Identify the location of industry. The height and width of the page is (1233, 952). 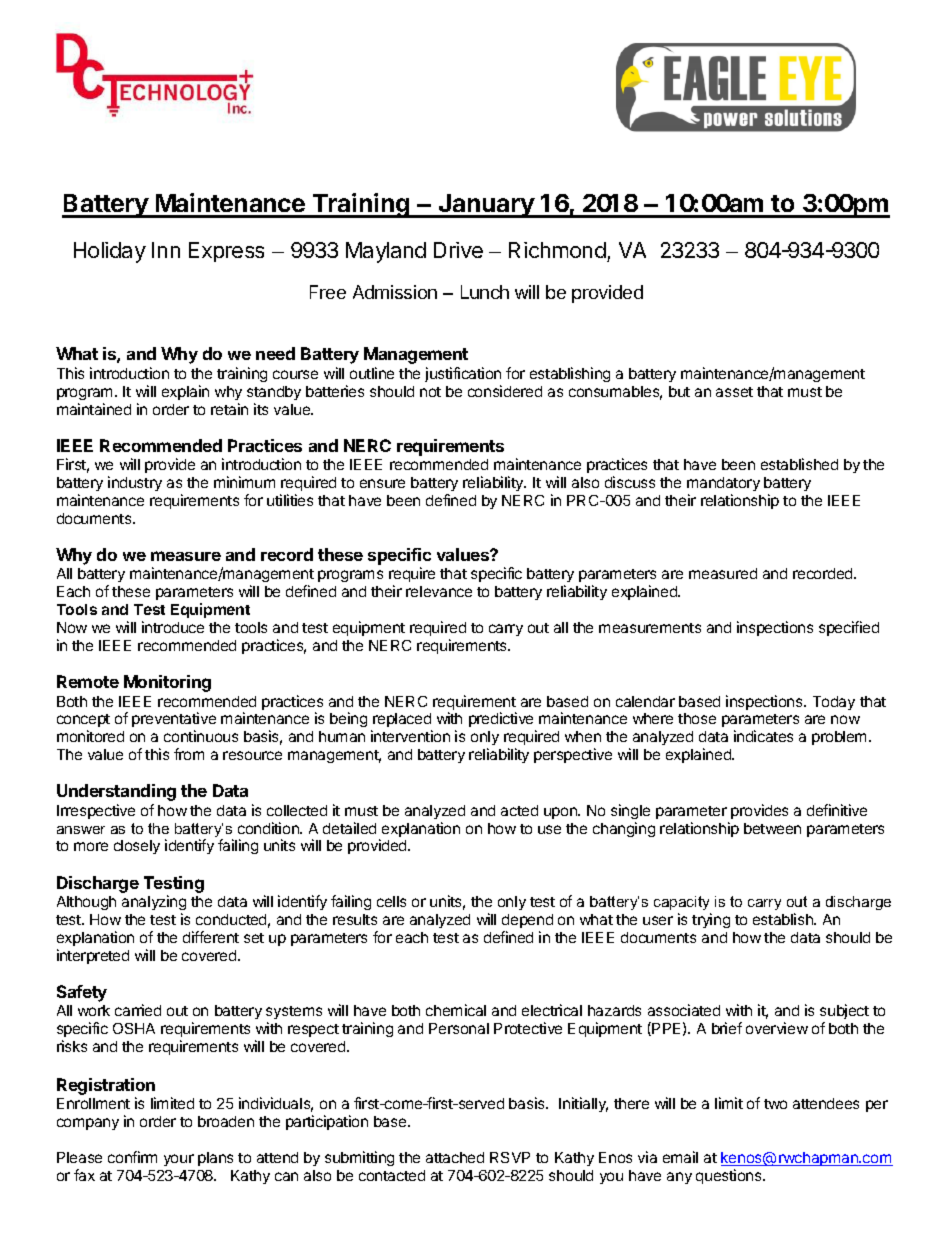
(135, 483).
